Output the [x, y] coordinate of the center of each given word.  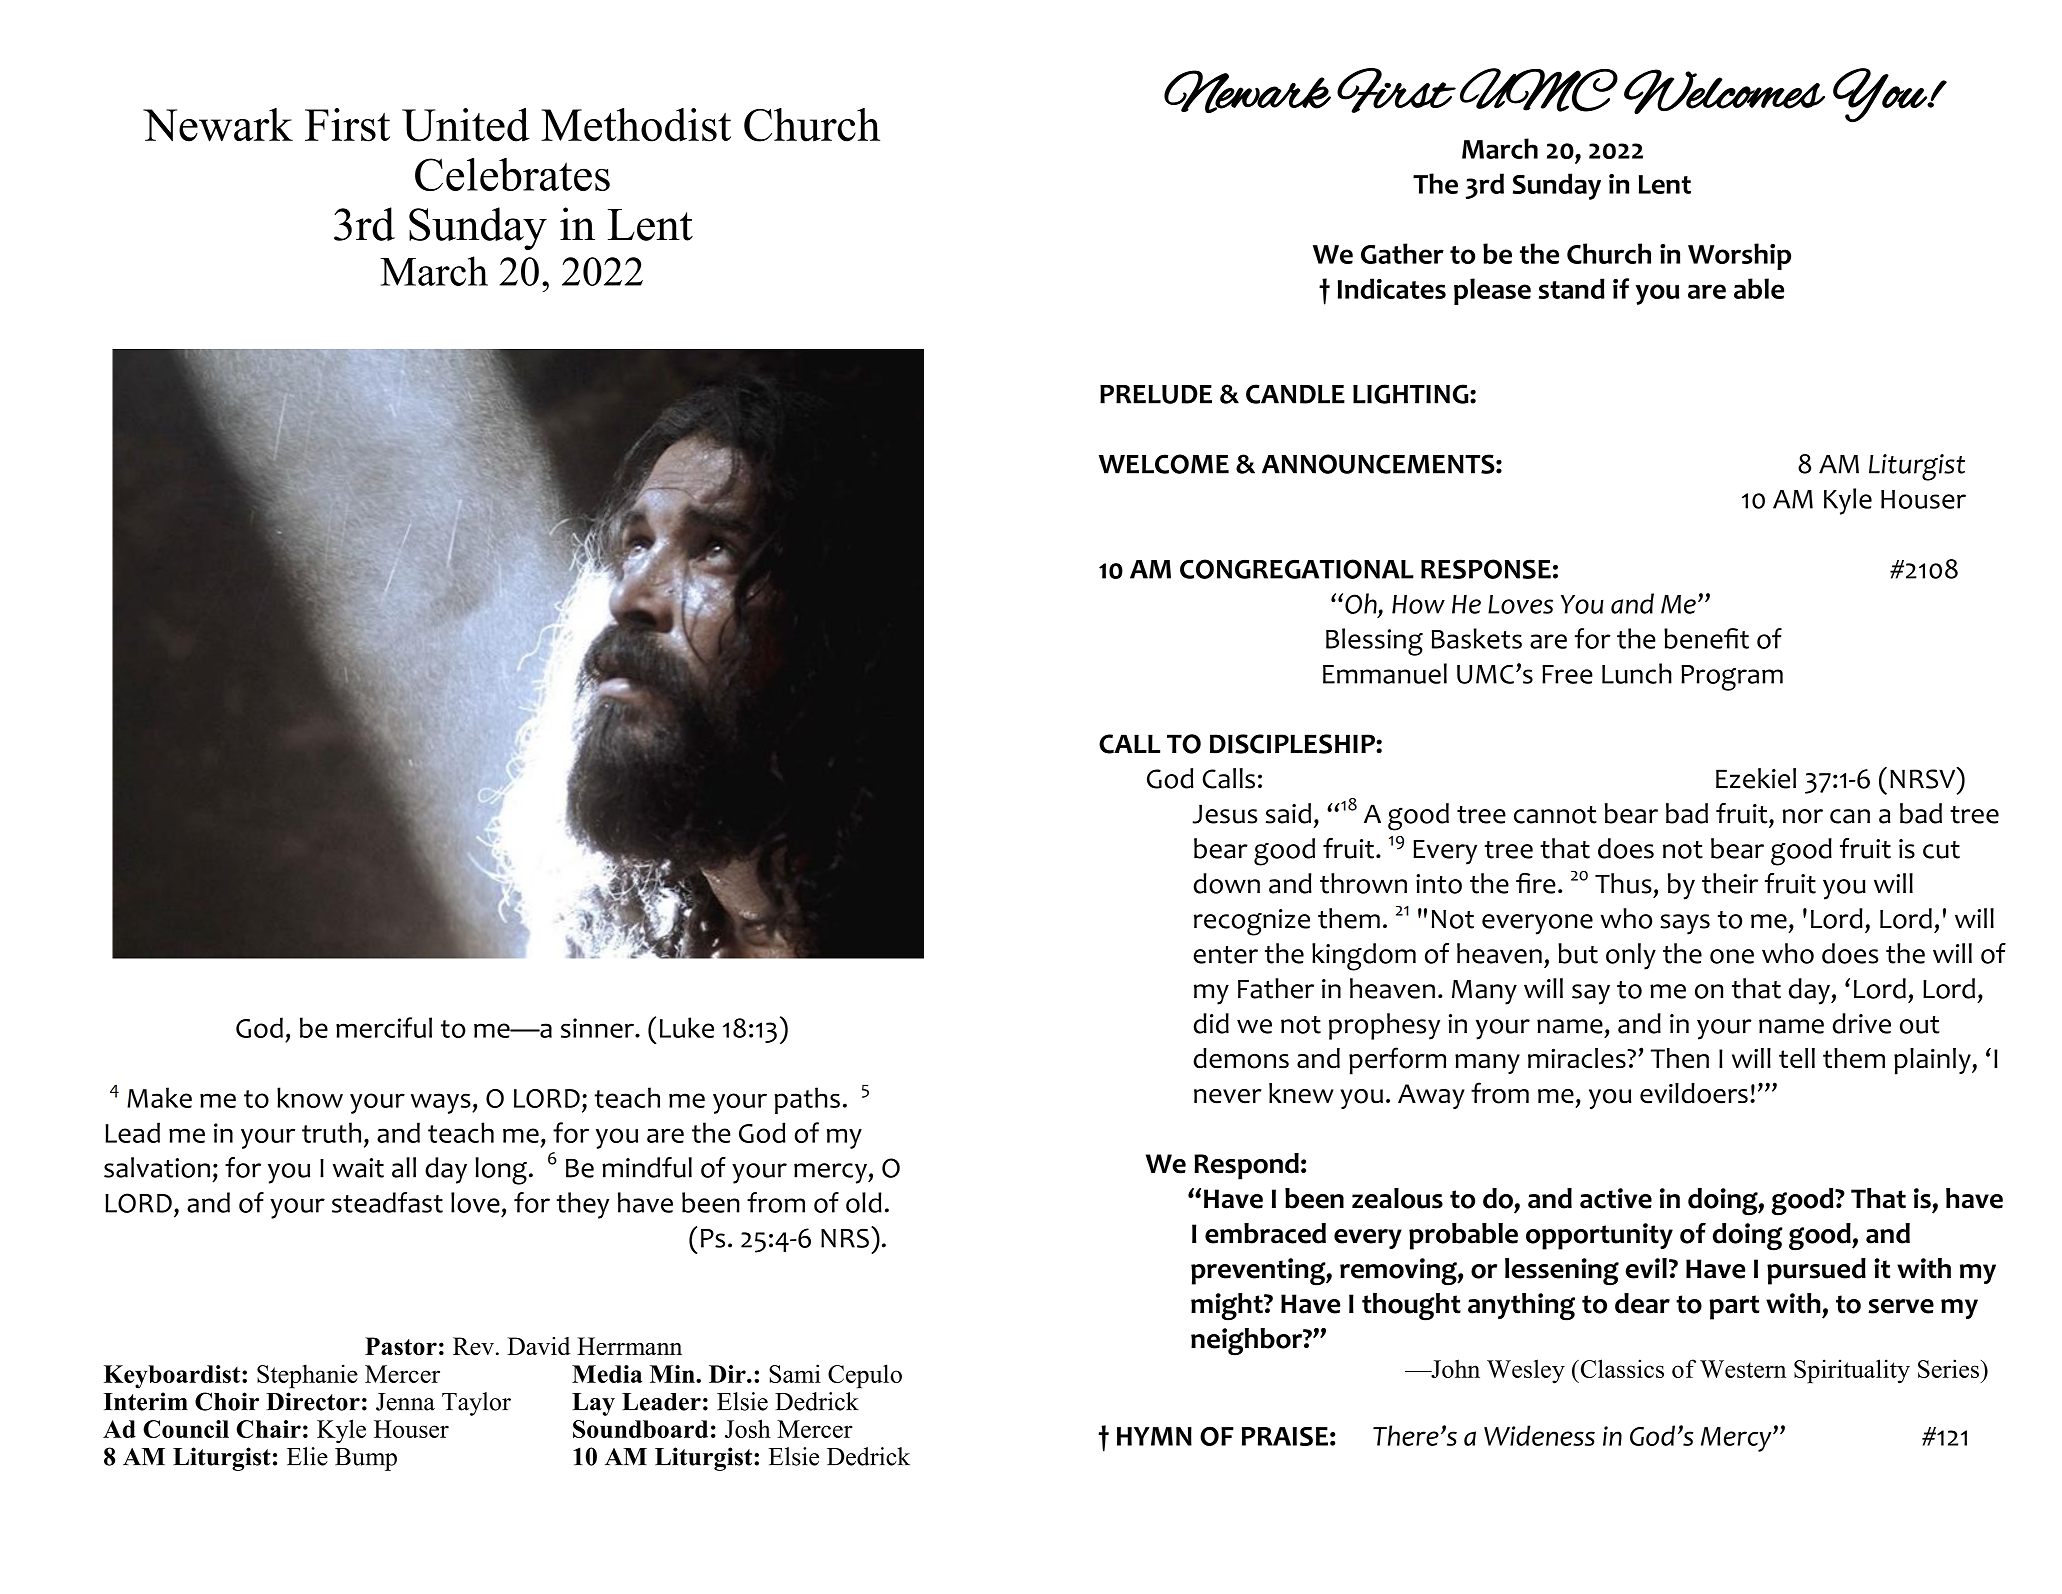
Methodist [636, 125]
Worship [1739, 256]
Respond [1246, 1166]
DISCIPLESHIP [1293, 744]
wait [358, 1168]
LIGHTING [1412, 394]
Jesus [1224, 814]
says [1685, 924]
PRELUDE [1156, 394]
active [1616, 1198]
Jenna [405, 1402]
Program [1732, 678]
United [466, 125]
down [1226, 883]
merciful [384, 1027]
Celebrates [512, 174]
